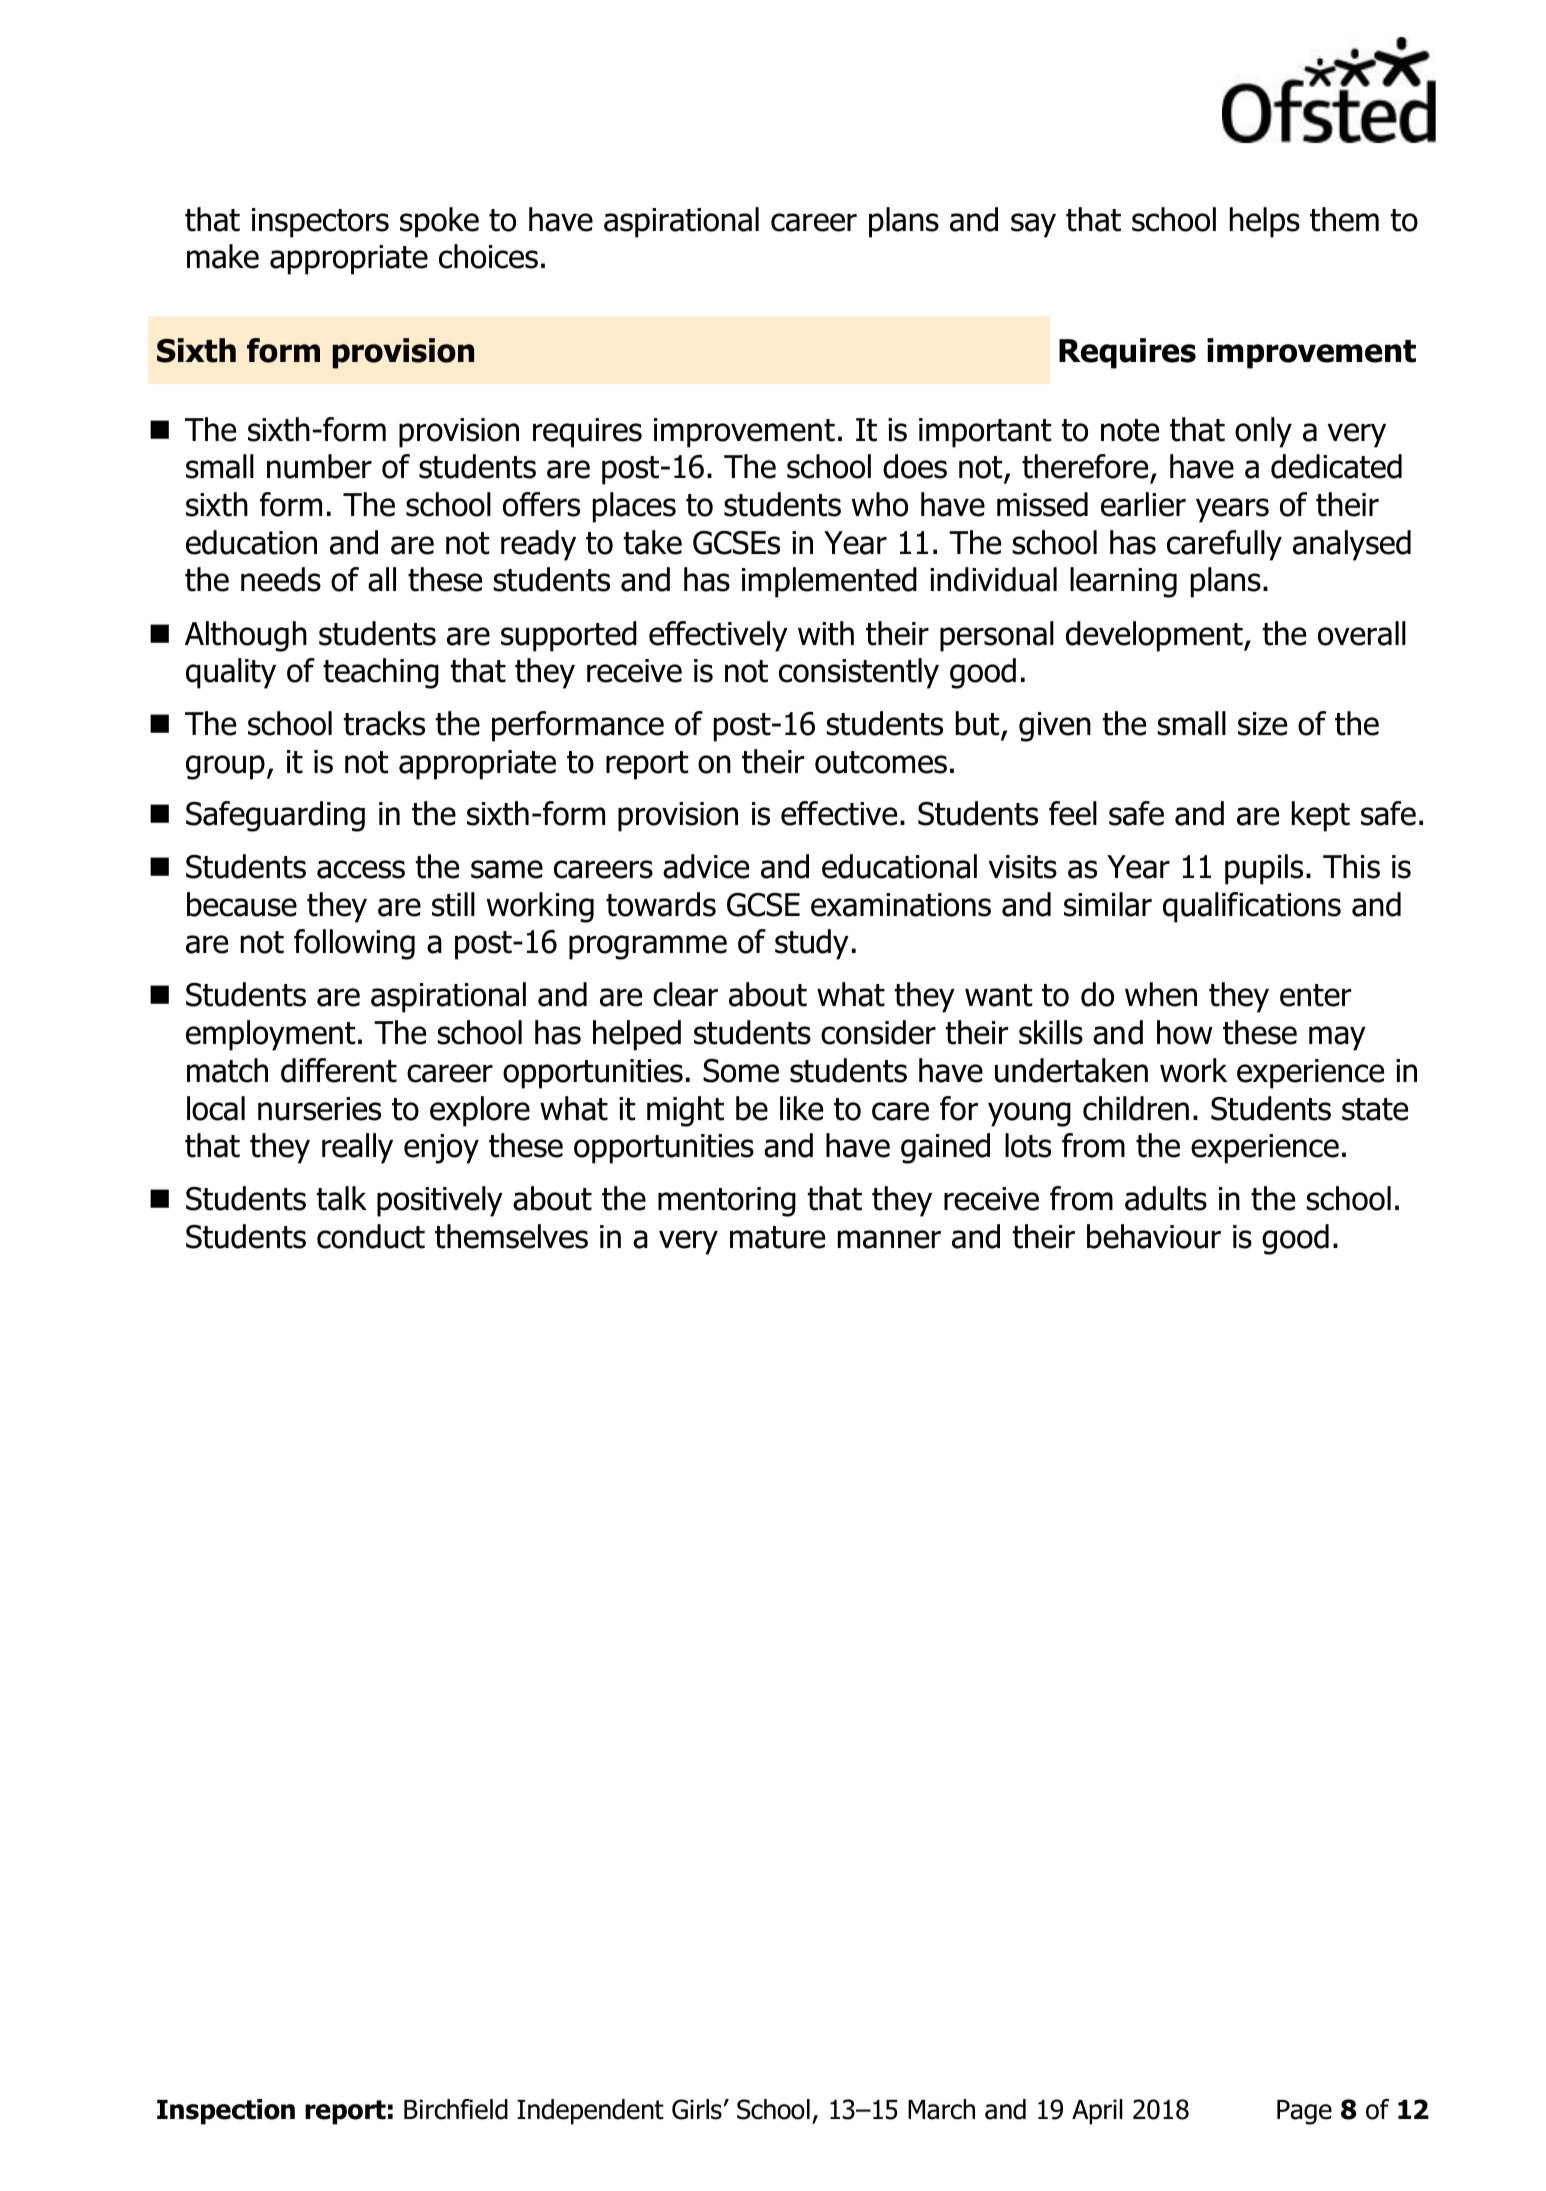  What do you see at coordinates (859, 673) in the screenshot?
I see `consistently` at bounding box center [859, 673].
